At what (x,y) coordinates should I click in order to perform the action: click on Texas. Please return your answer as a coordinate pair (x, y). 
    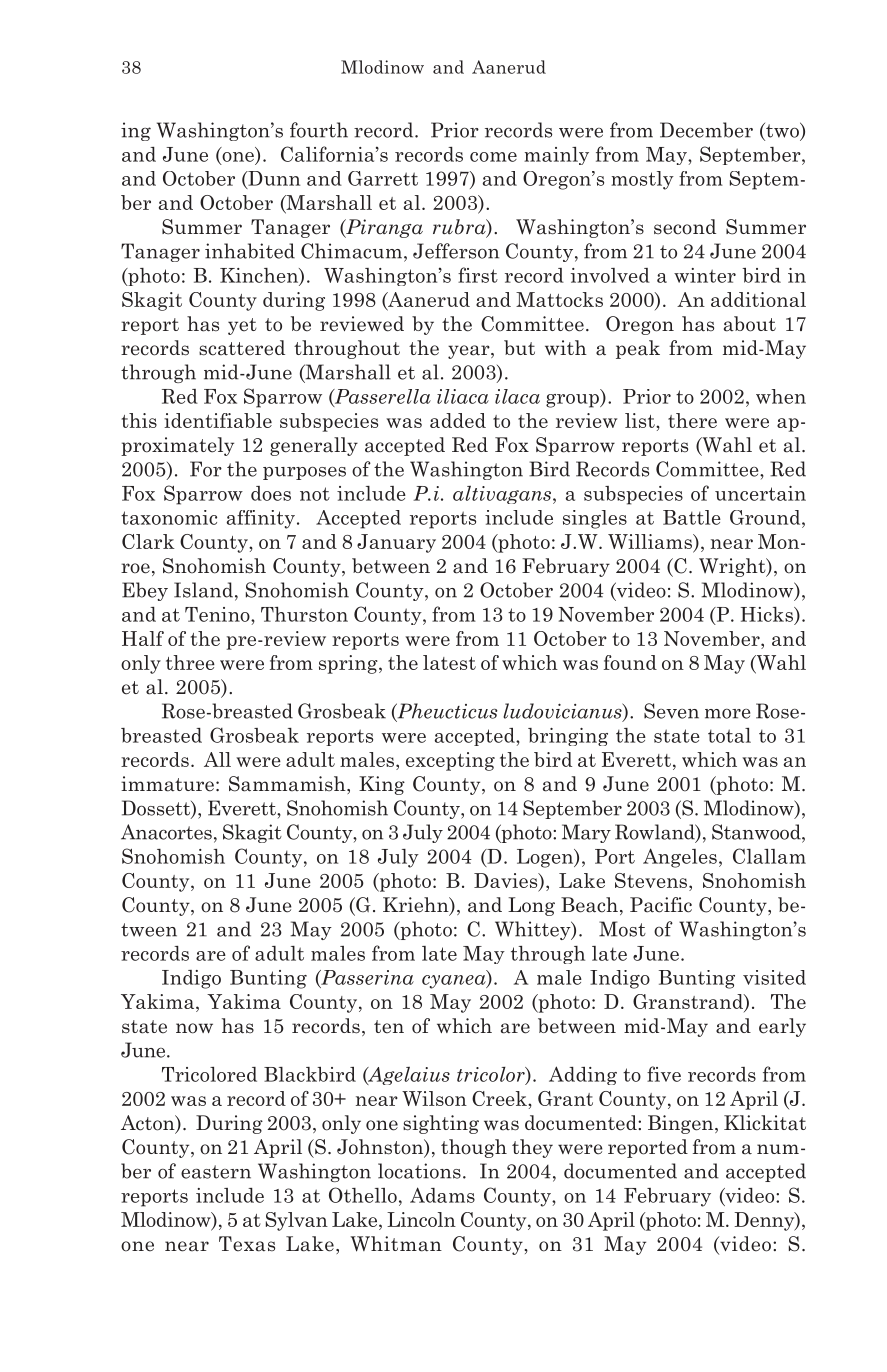
    Looking at the image, I should click on (247, 1244).
